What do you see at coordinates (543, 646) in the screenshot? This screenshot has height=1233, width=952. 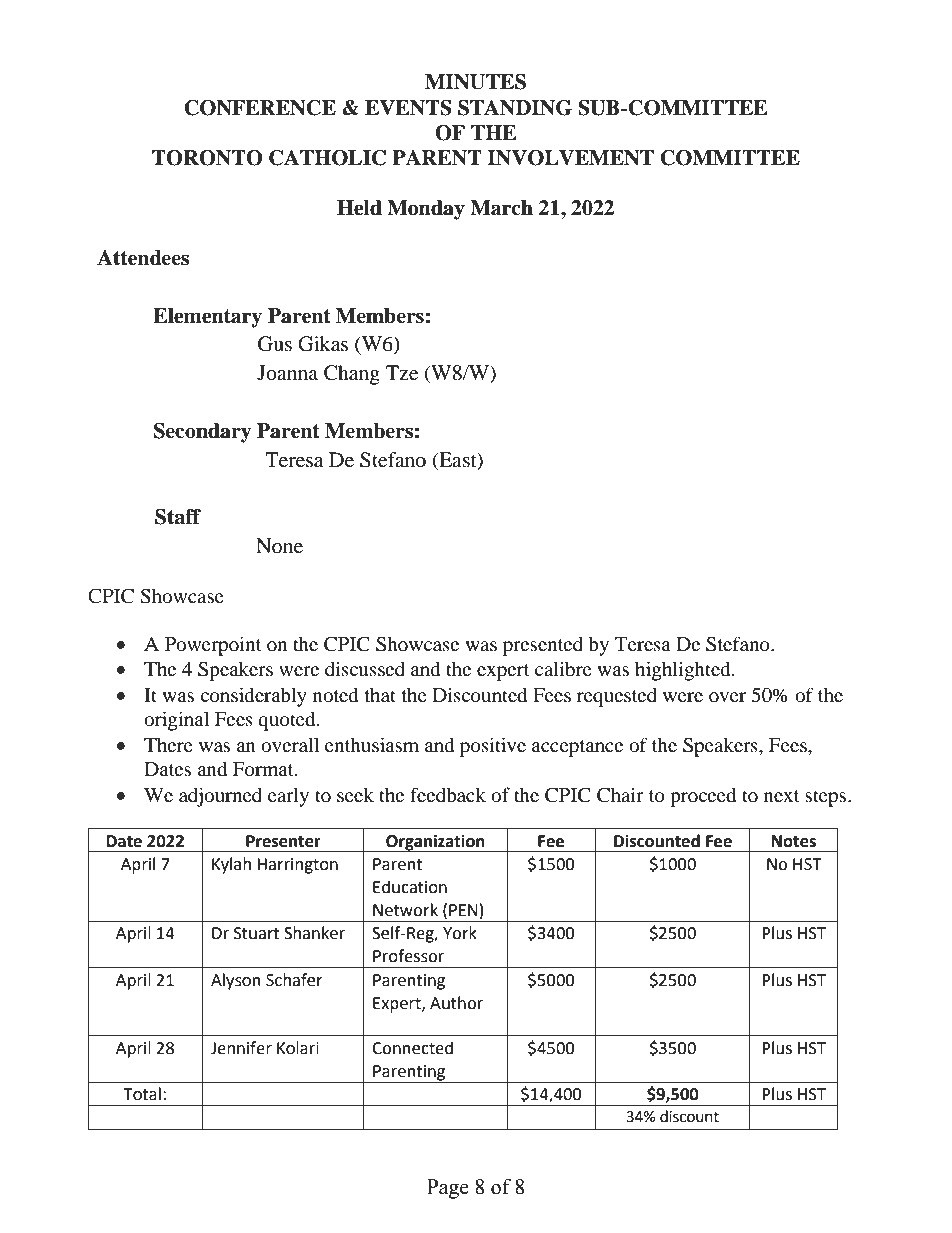 I see `presented` at bounding box center [543, 646].
